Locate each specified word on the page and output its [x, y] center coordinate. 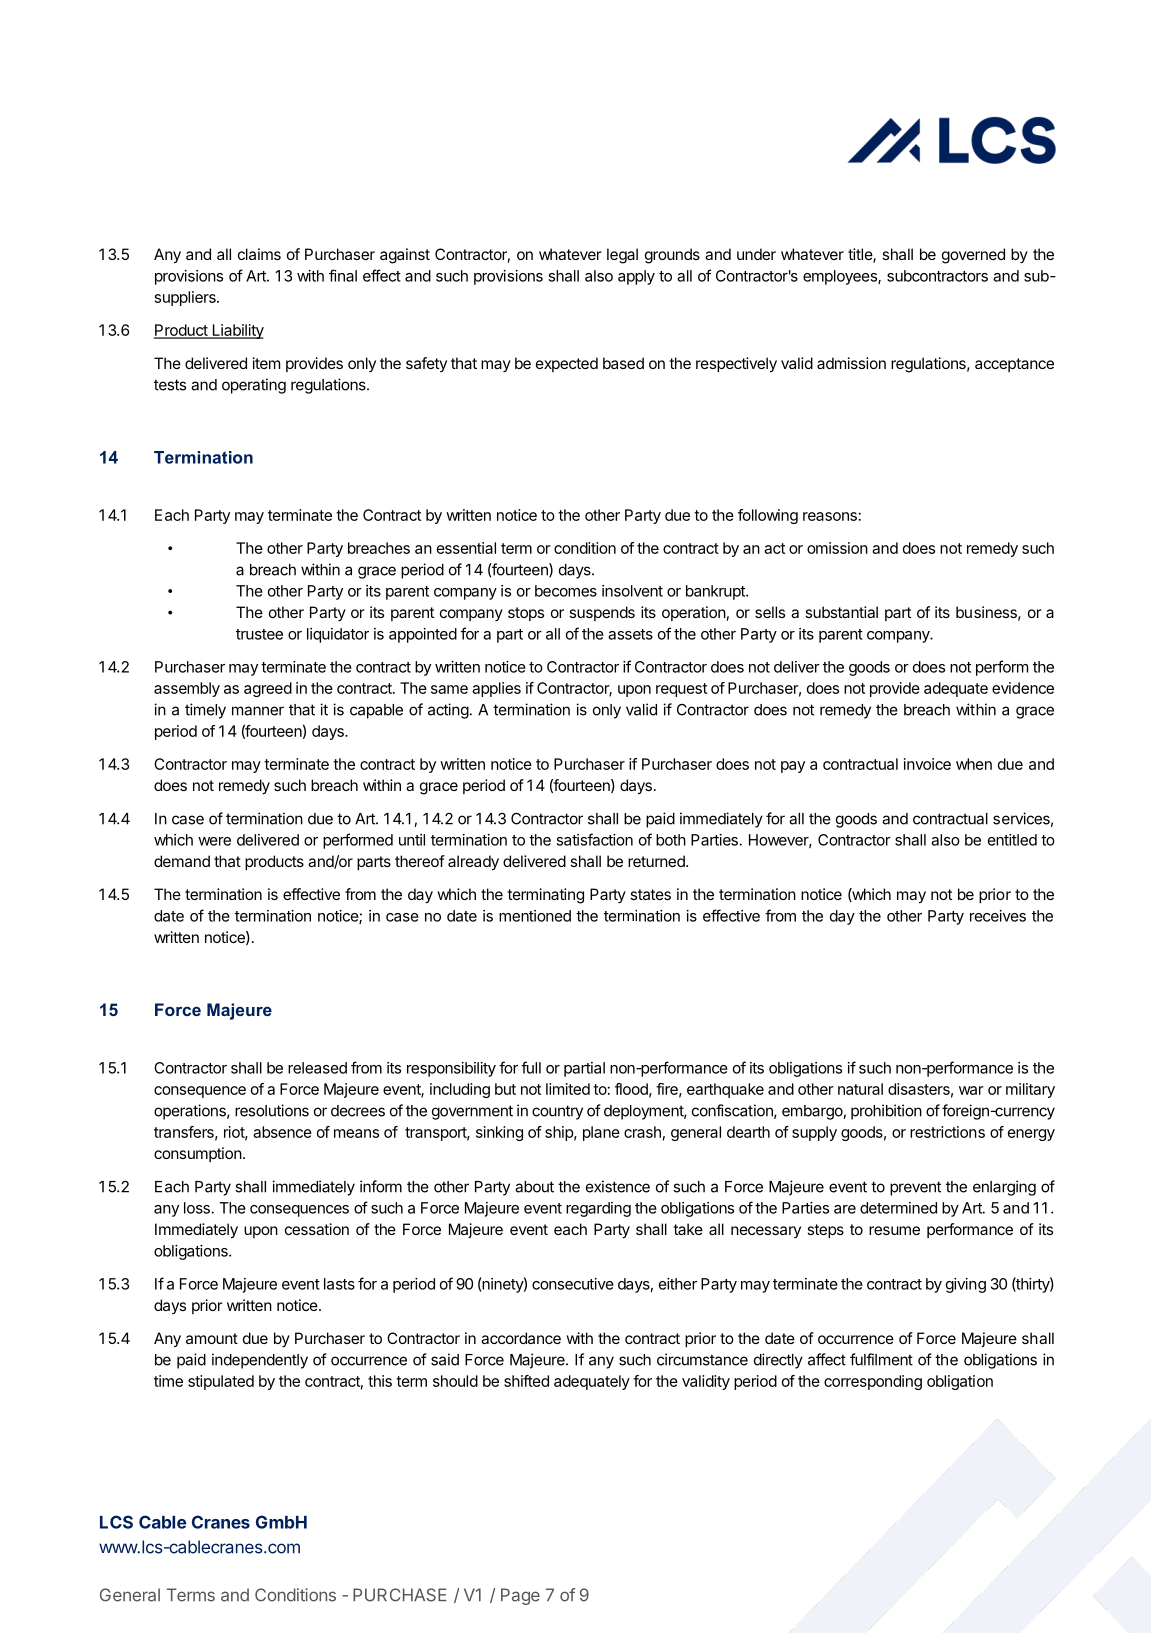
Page [520, 1596]
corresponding [873, 1382]
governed [973, 256]
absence [282, 1132]
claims [259, 254]
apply [636, 277]
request [681, 690]
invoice [927, 764]
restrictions [947, 1132]
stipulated [221, 1382]
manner [258, 711]
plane [601, 1133]
